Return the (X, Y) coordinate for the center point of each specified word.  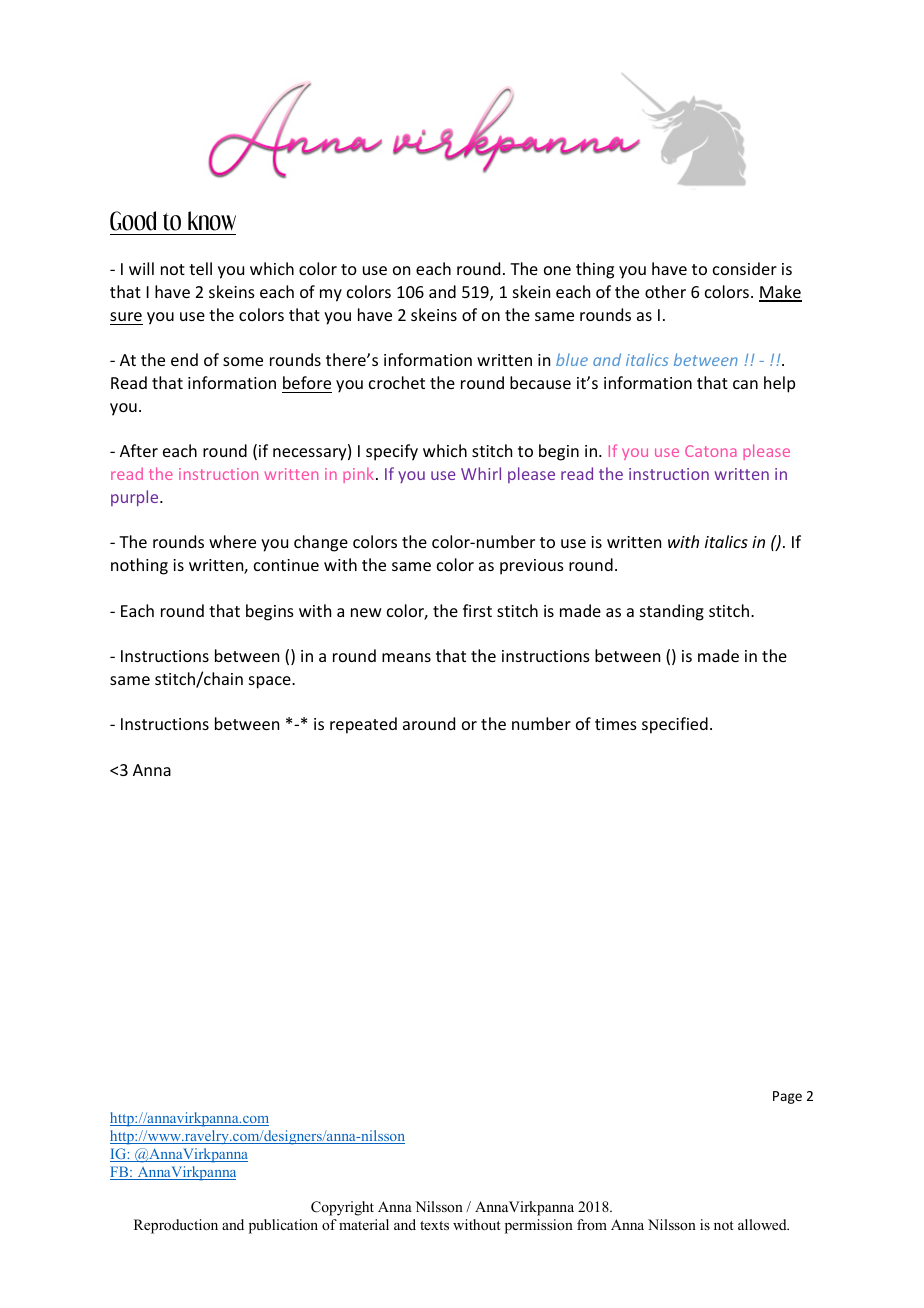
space (271, 682)
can (745, 384)
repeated (363, 725)
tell (200, 268)
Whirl (481, 473)
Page (787, 1097)
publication (283, 1226)
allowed (763, 1224)
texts (434, 1225)
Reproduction (176, 1226)
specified (675, 725)
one (557, 270)
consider (745, 268)
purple (136, 498)
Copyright (342, 1208)
